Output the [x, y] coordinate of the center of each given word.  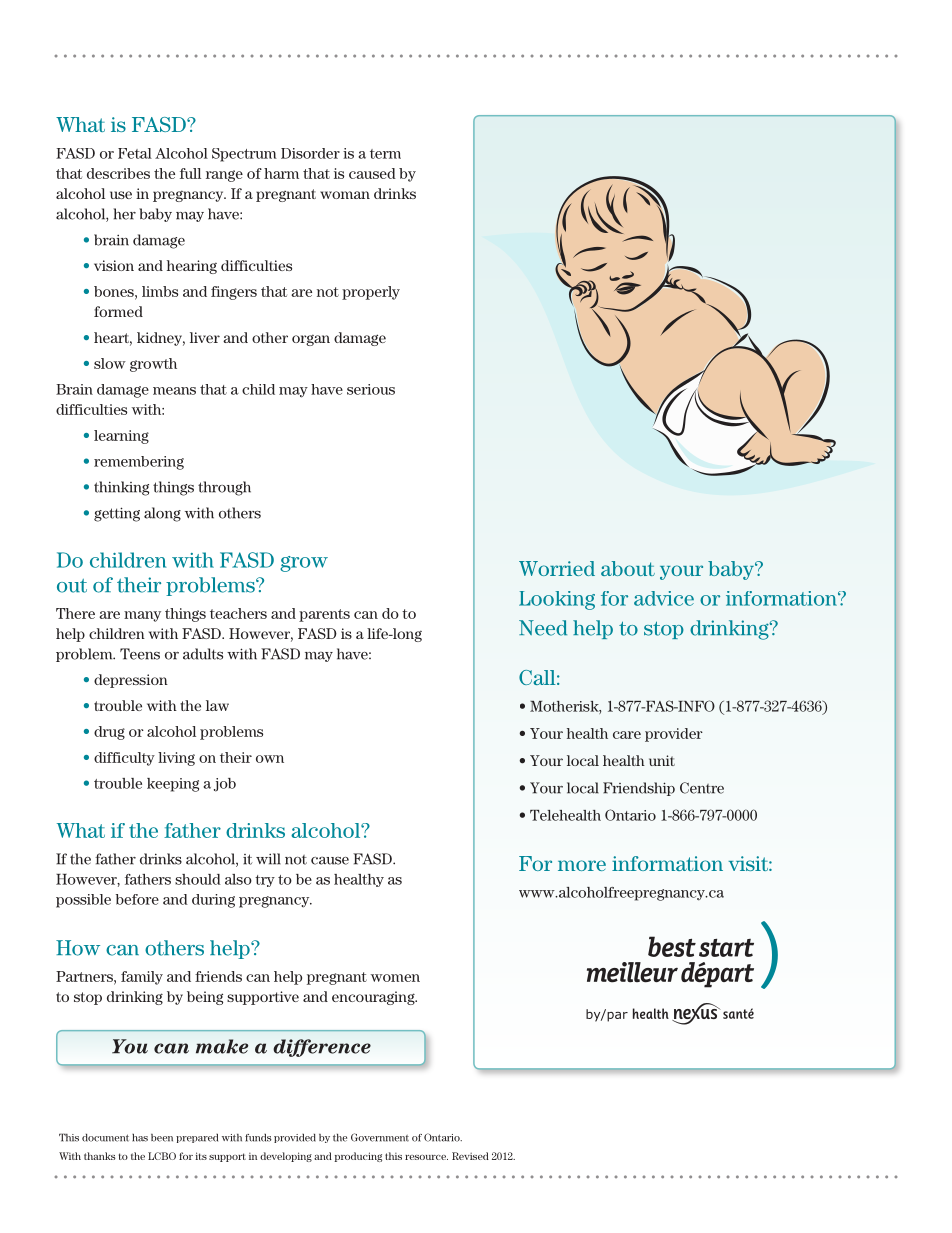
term [385, 154]
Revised [470, 1156]
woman [345, 195]
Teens [140, 654]
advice [664, 598]
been [162, 1138]
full [190, 173]
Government [380, 1137]
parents [324, 615]
